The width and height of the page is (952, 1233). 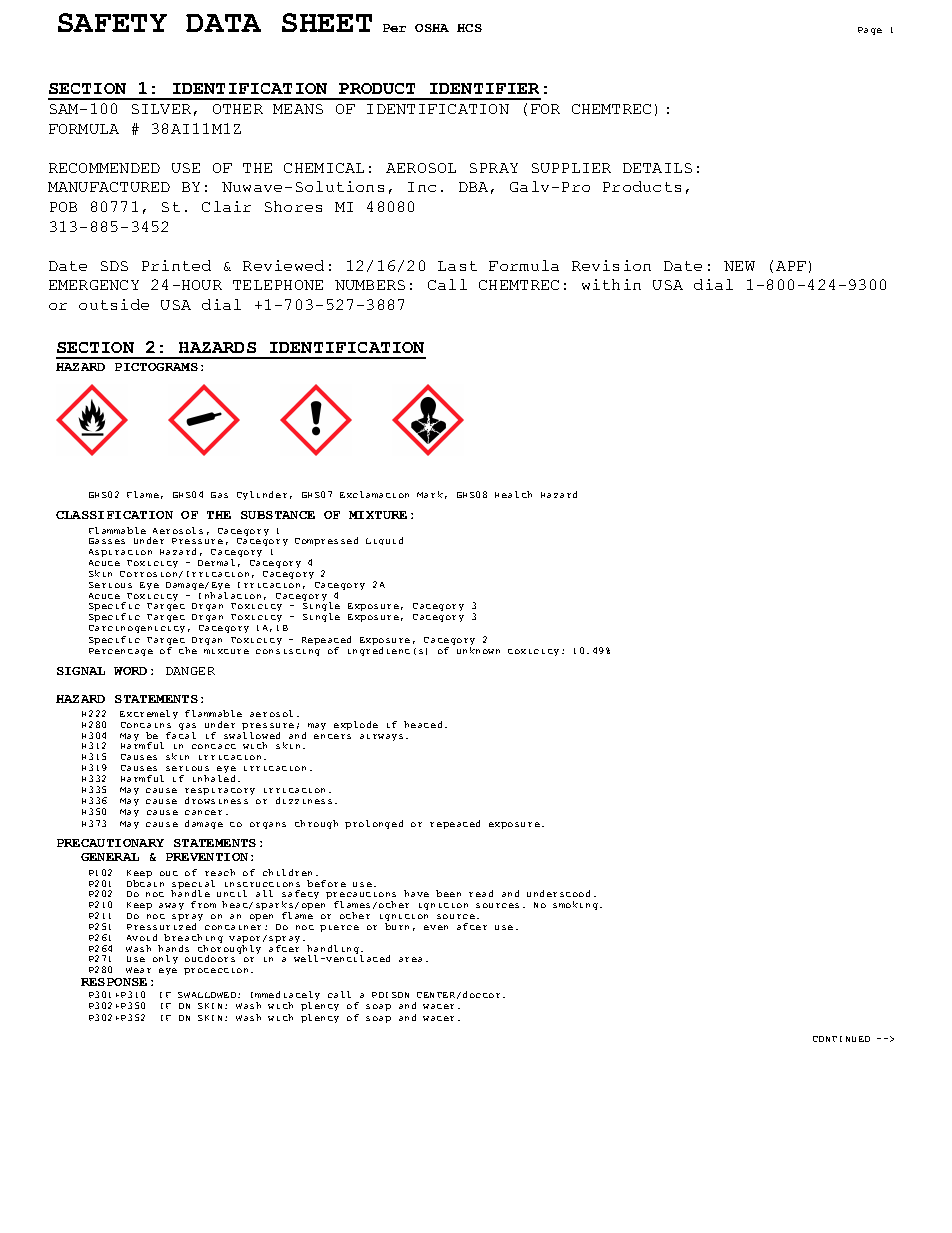 What do you see at coordinates (870, 31) in the page?
I see `Page` at bounding box center [870, 31].
